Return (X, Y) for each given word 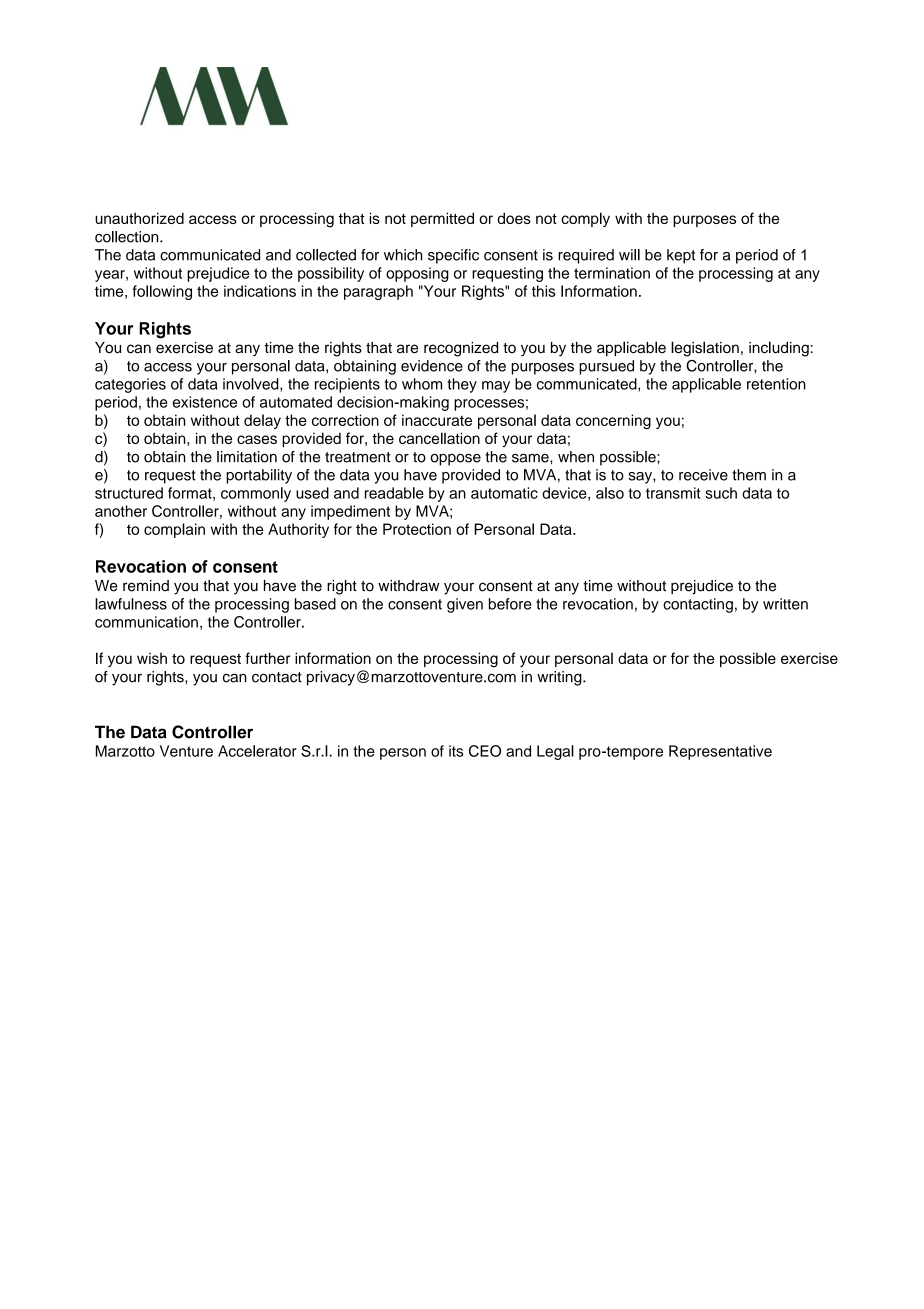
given (465, 605)
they (462, 385)
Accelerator (257, 751)
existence (205, 402)
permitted (442, 219)
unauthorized (139, 218)
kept (681, 256)
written (785, 604)
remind (146, 586)
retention (776, 384)
